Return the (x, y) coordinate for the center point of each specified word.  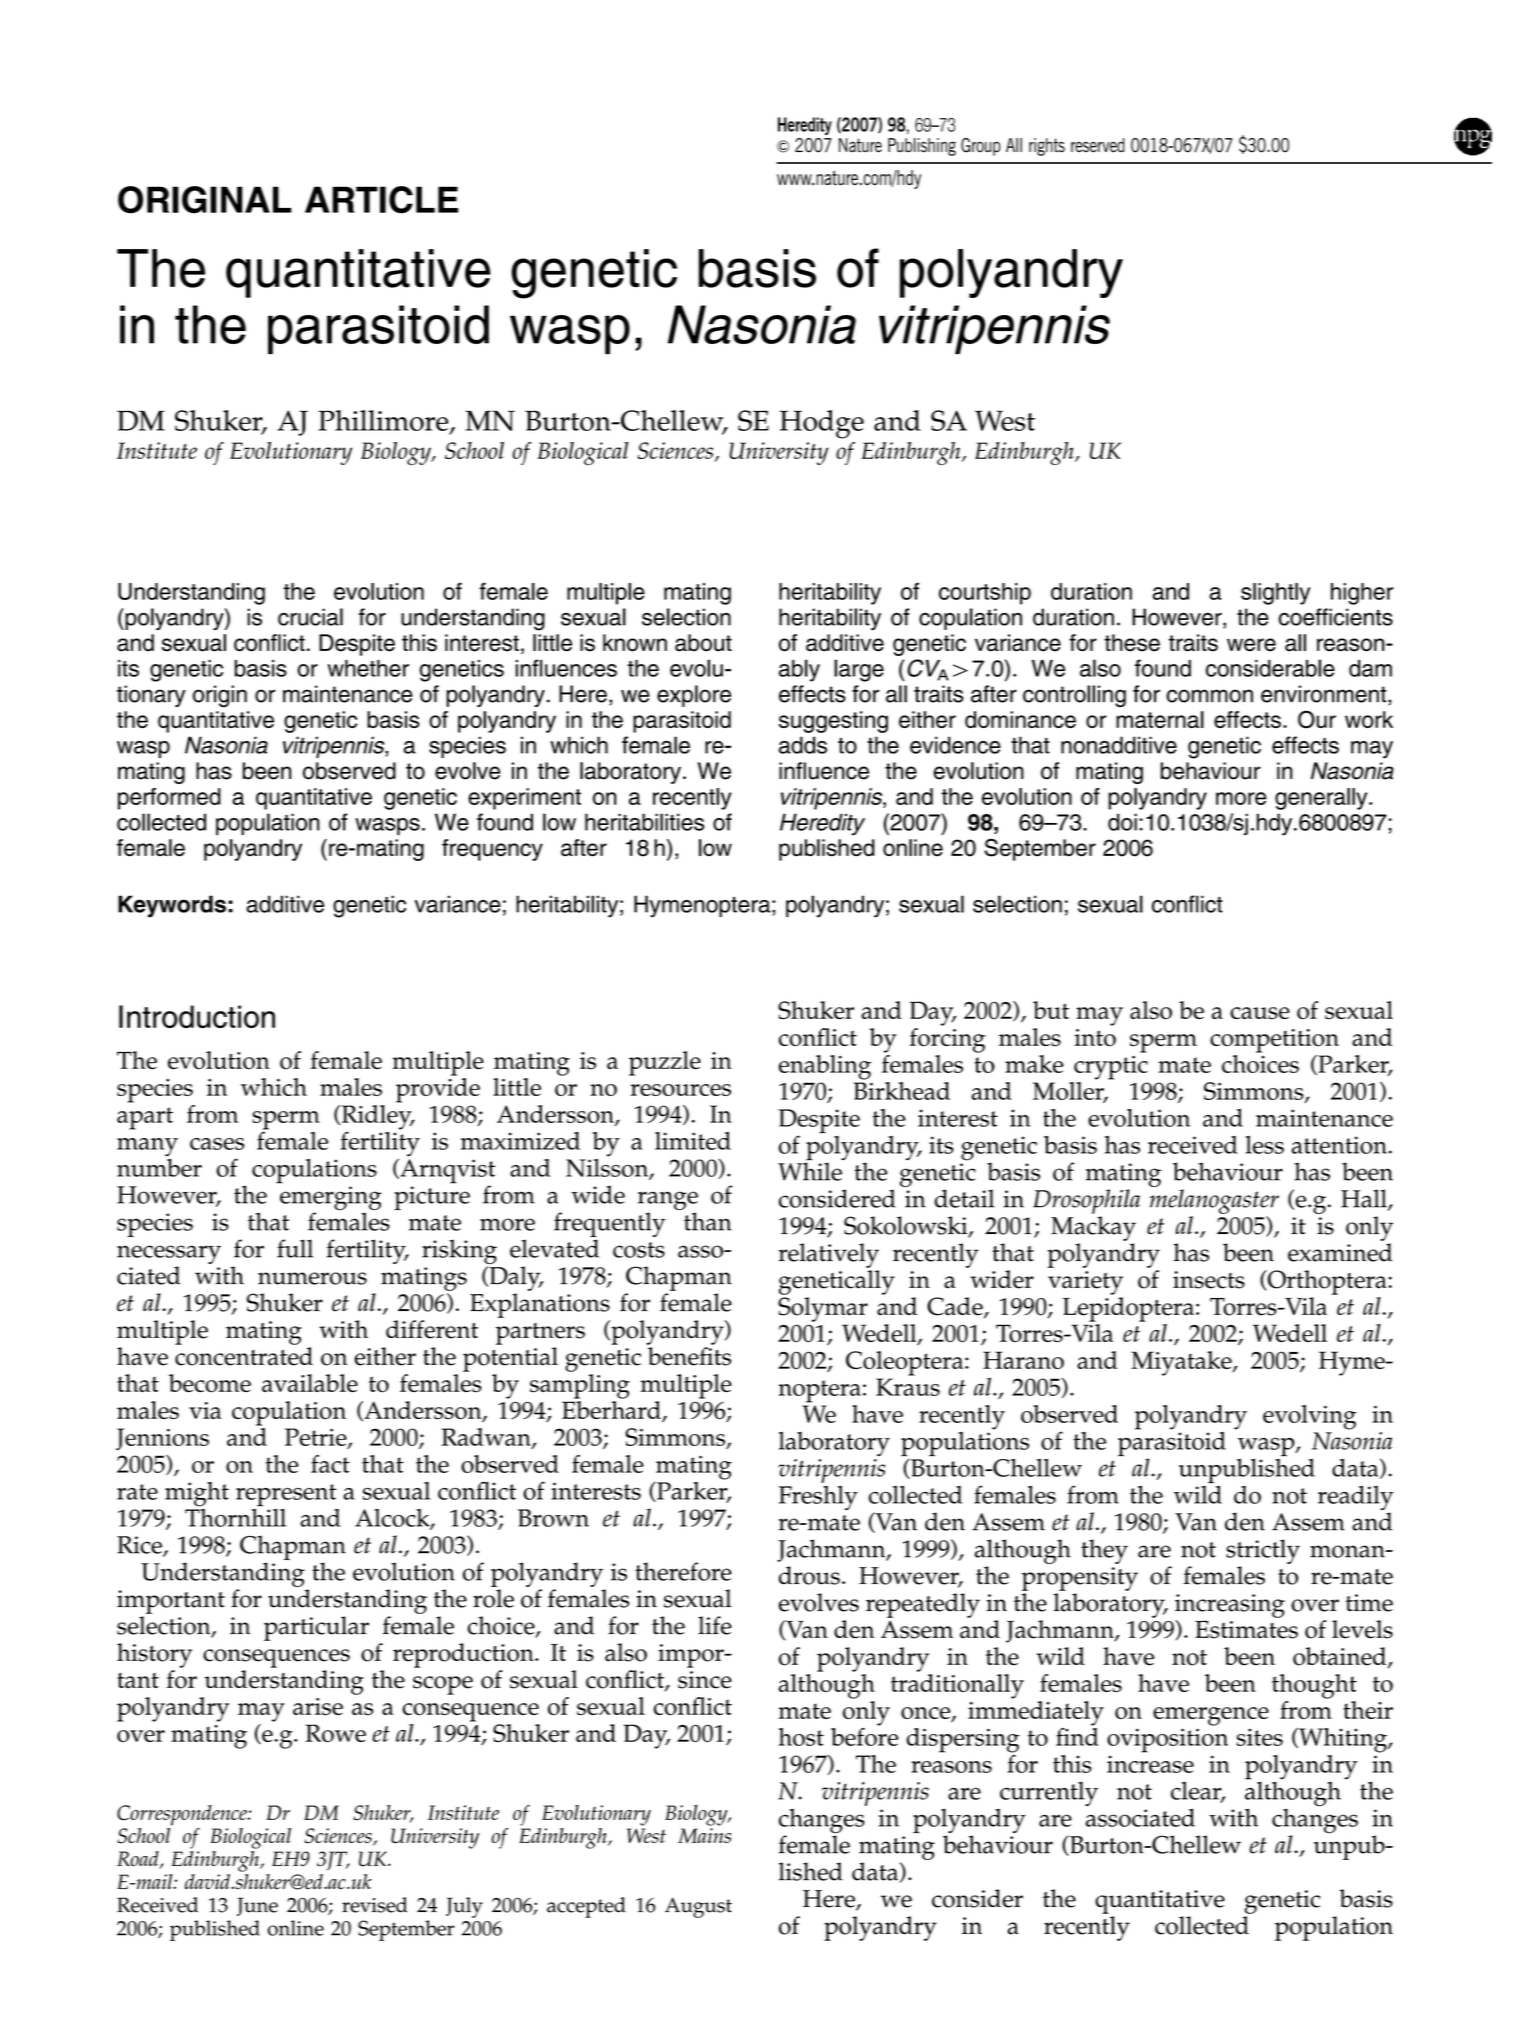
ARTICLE (381, 200)
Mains (704, 1835)
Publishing (922, 147)
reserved (1098, 145)
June (257, 1906)
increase (1150, 1764)
